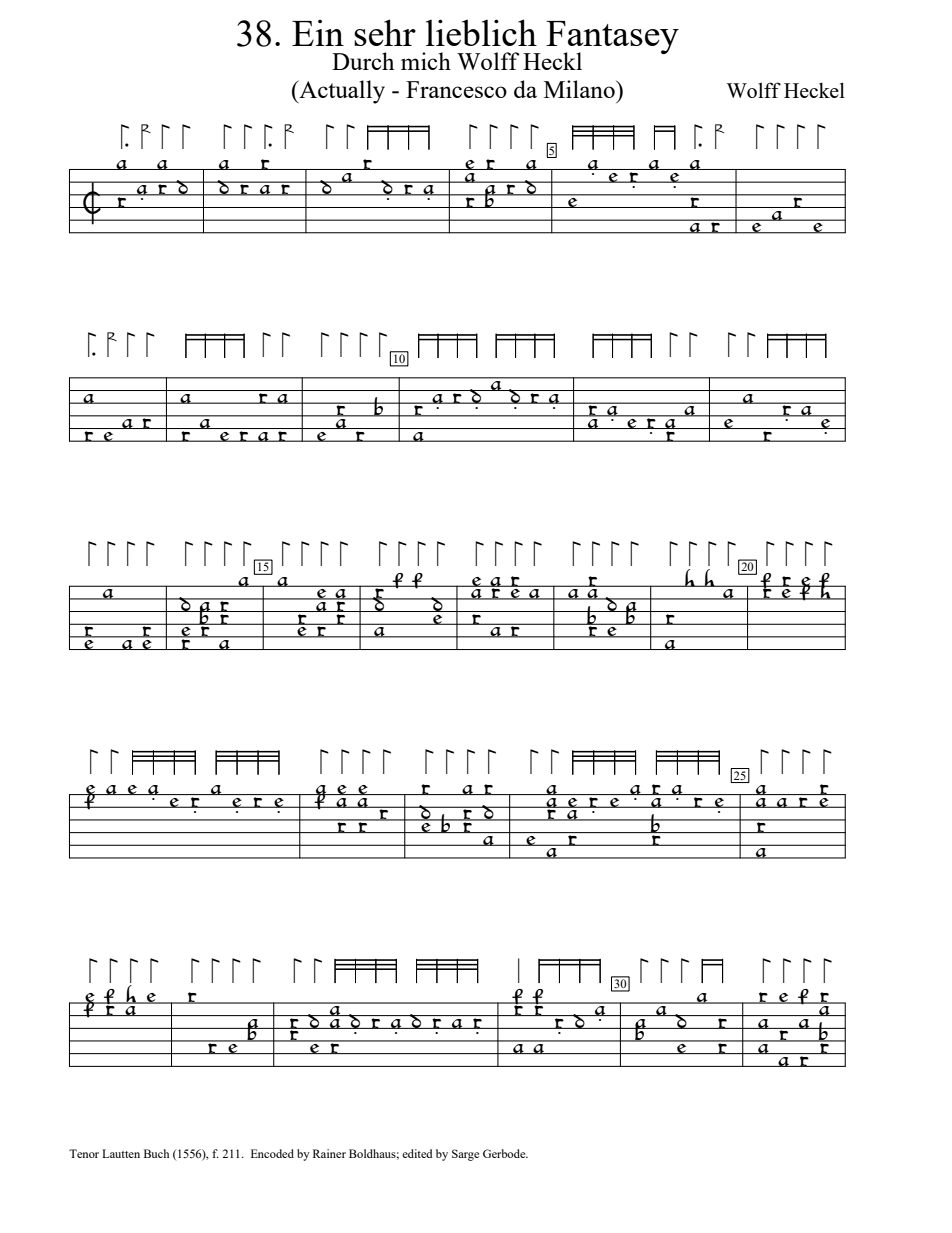 The image size is (952, 1233). What do you see at coordinates (580, 89) in the document?
I see `Milano` at bounding box center [580, 89].
